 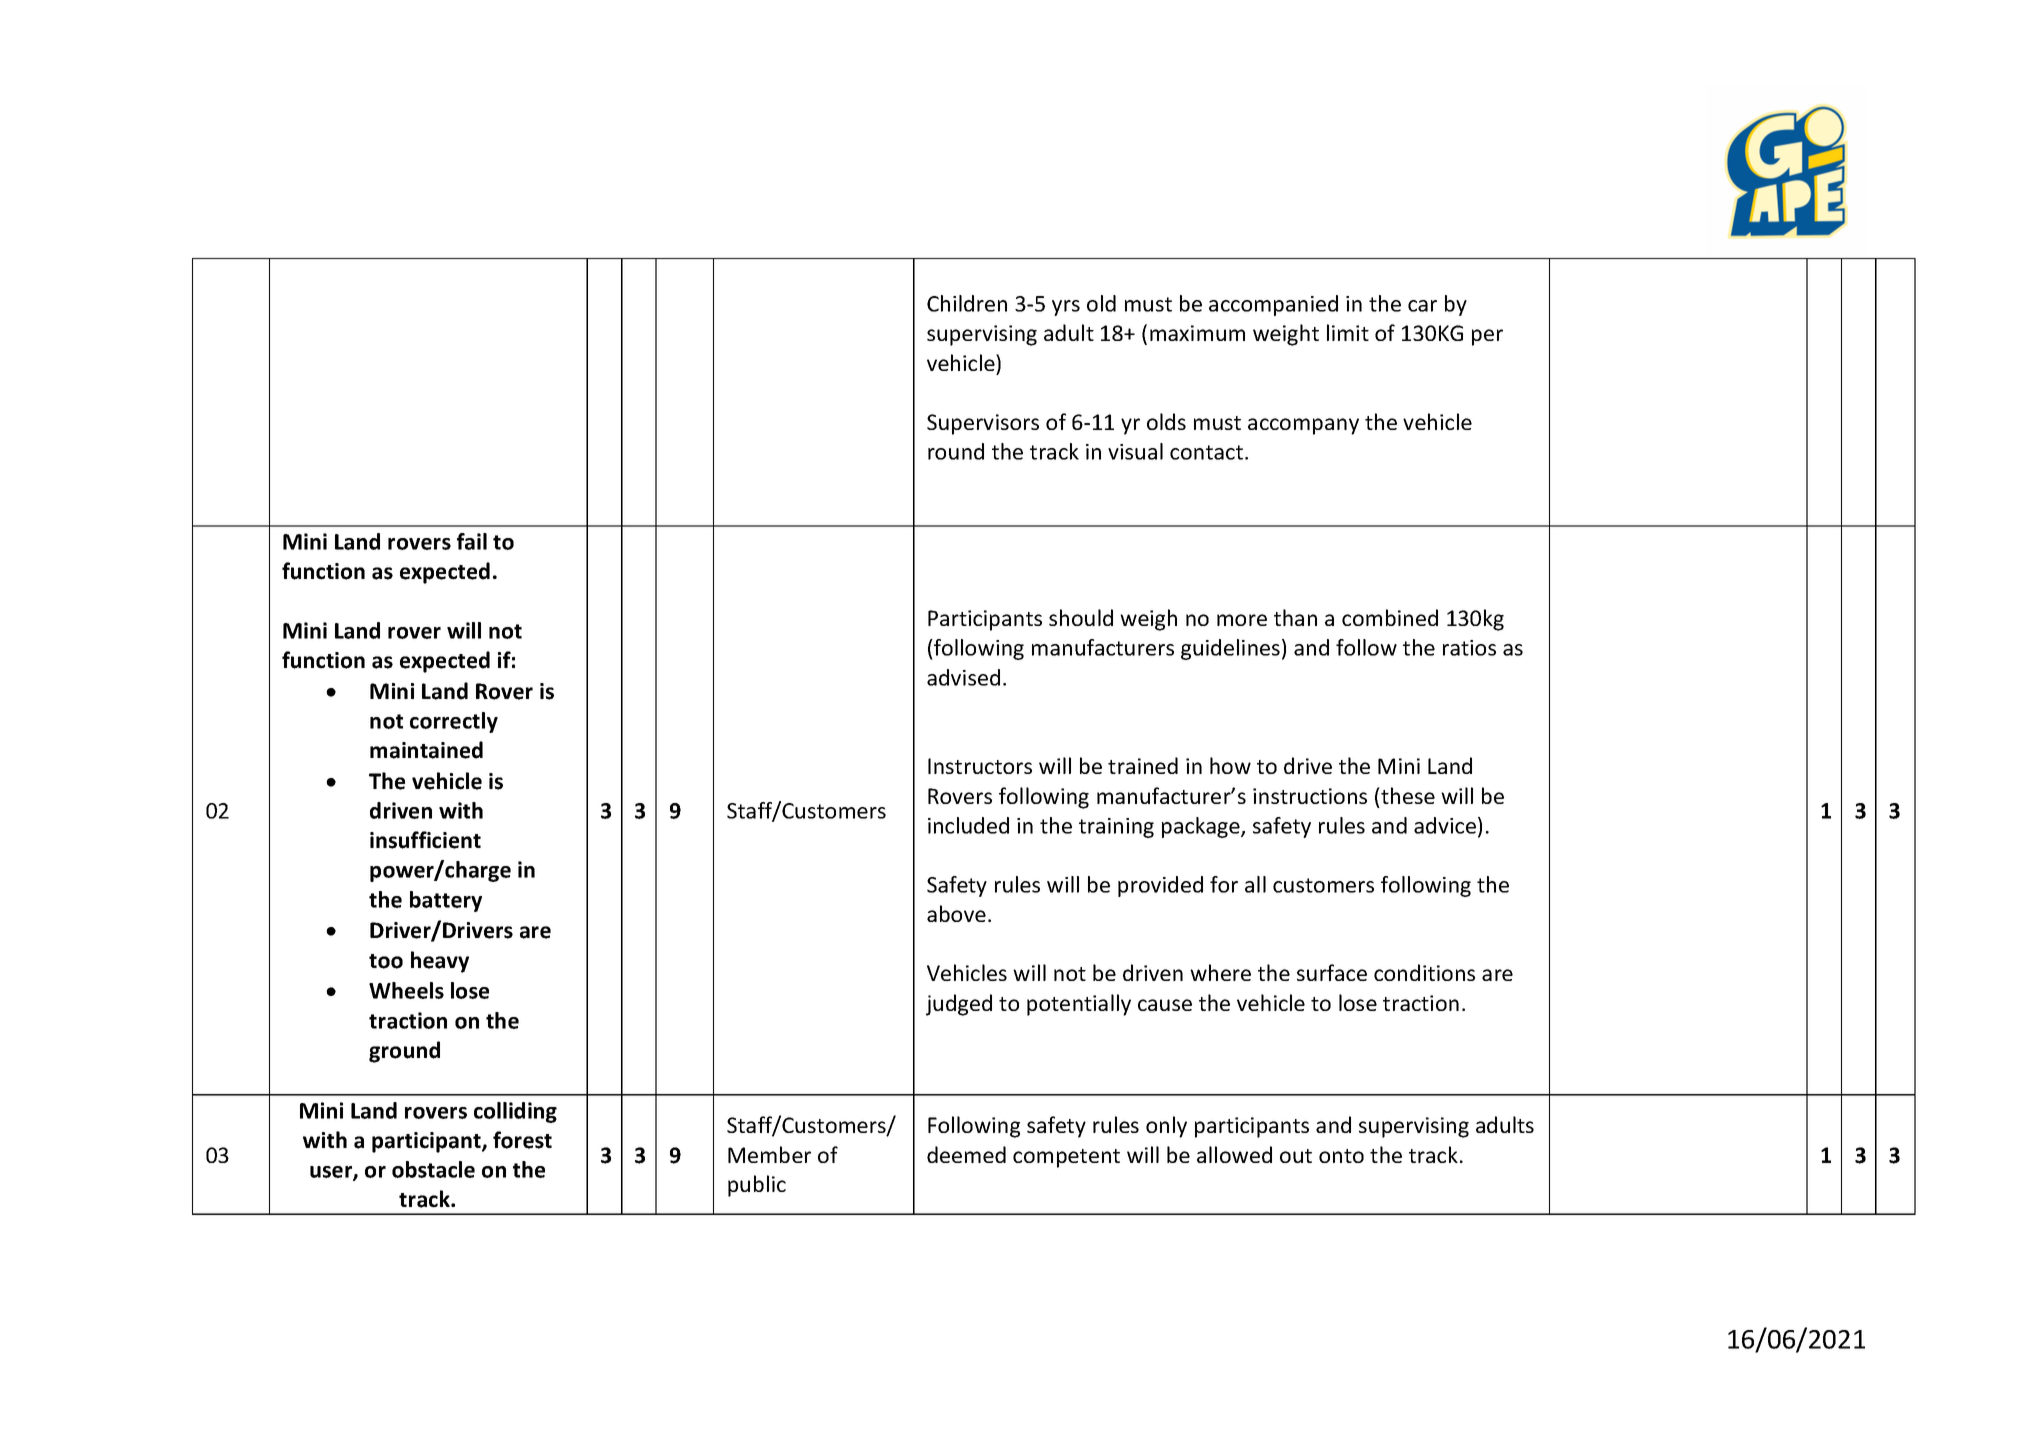 I want to click on Children, so click(x=967, y=303).
